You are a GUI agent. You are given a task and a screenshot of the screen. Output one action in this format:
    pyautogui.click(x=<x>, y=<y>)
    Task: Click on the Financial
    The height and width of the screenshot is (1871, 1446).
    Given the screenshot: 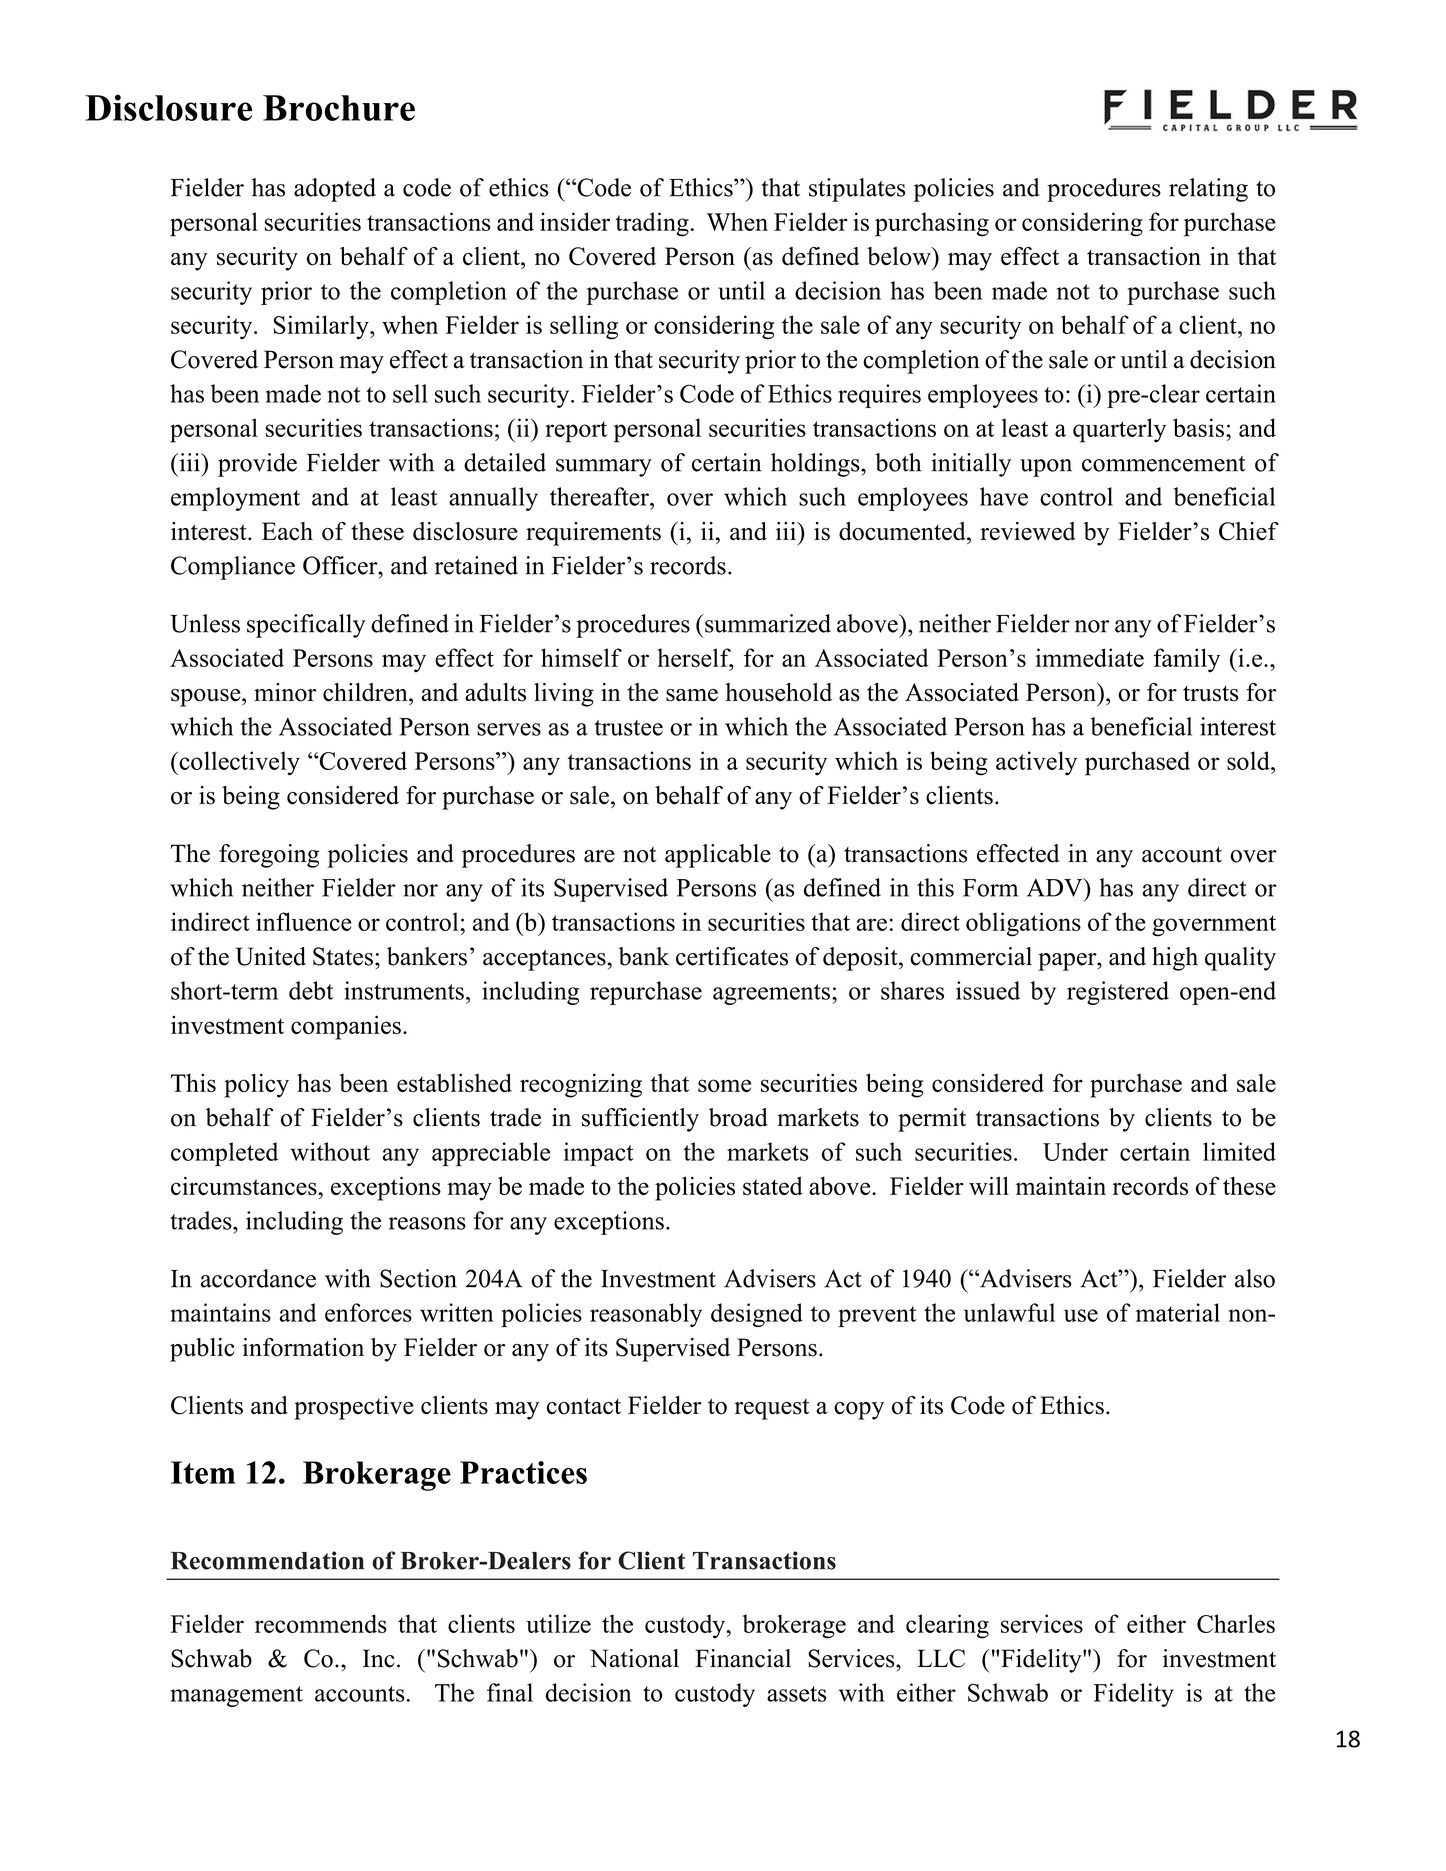 What is the action you would take?
    pyautogui.click(x=743, y=1658)
